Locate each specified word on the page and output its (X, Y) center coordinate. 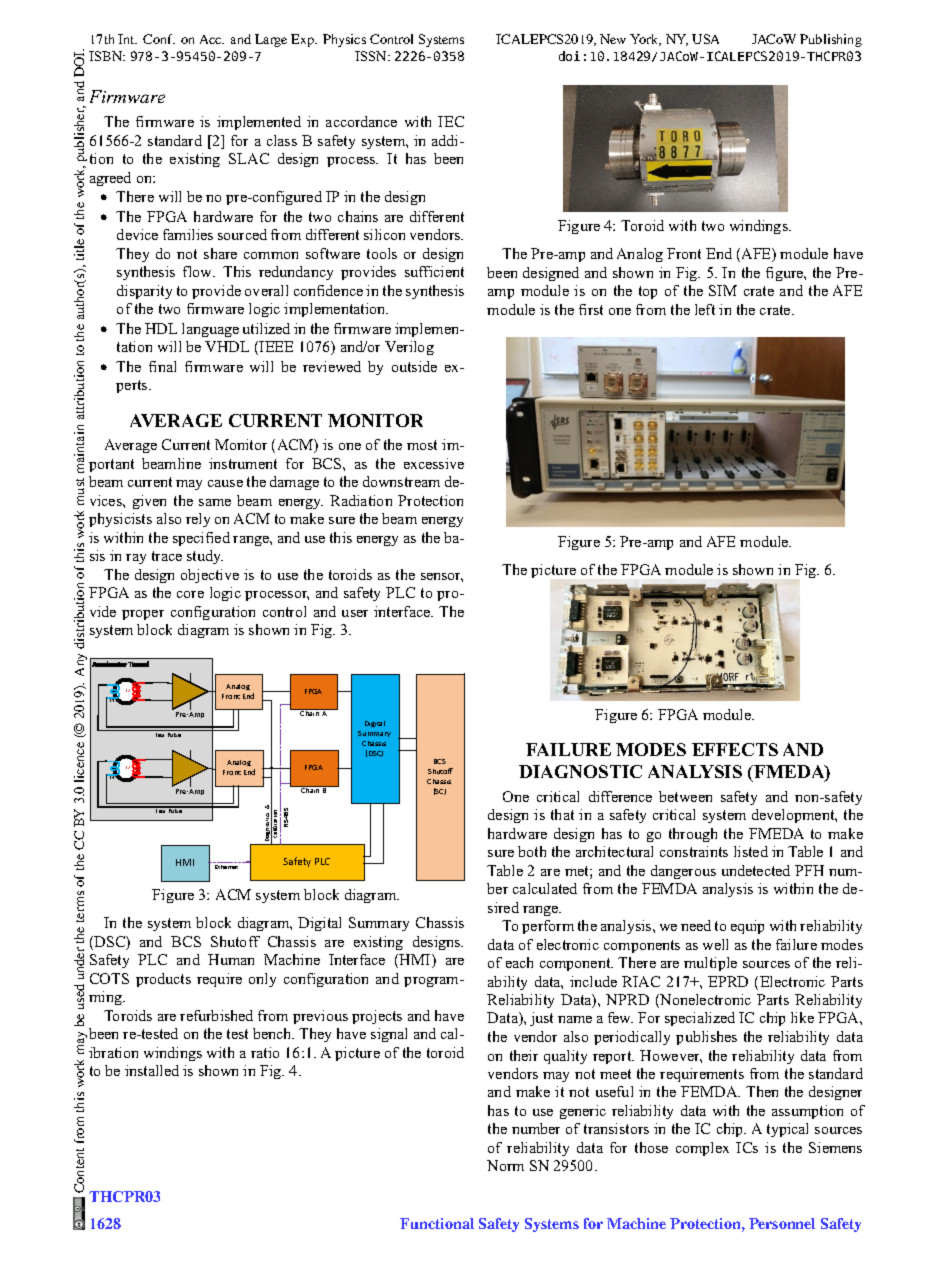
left (705, 309)
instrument (243, 463)
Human (231, 959)
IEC (451, 121)
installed (152, 1070)
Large (271, 40)
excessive (434, 463)
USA (705, 39)
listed (751, 851)
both (532, 851)
